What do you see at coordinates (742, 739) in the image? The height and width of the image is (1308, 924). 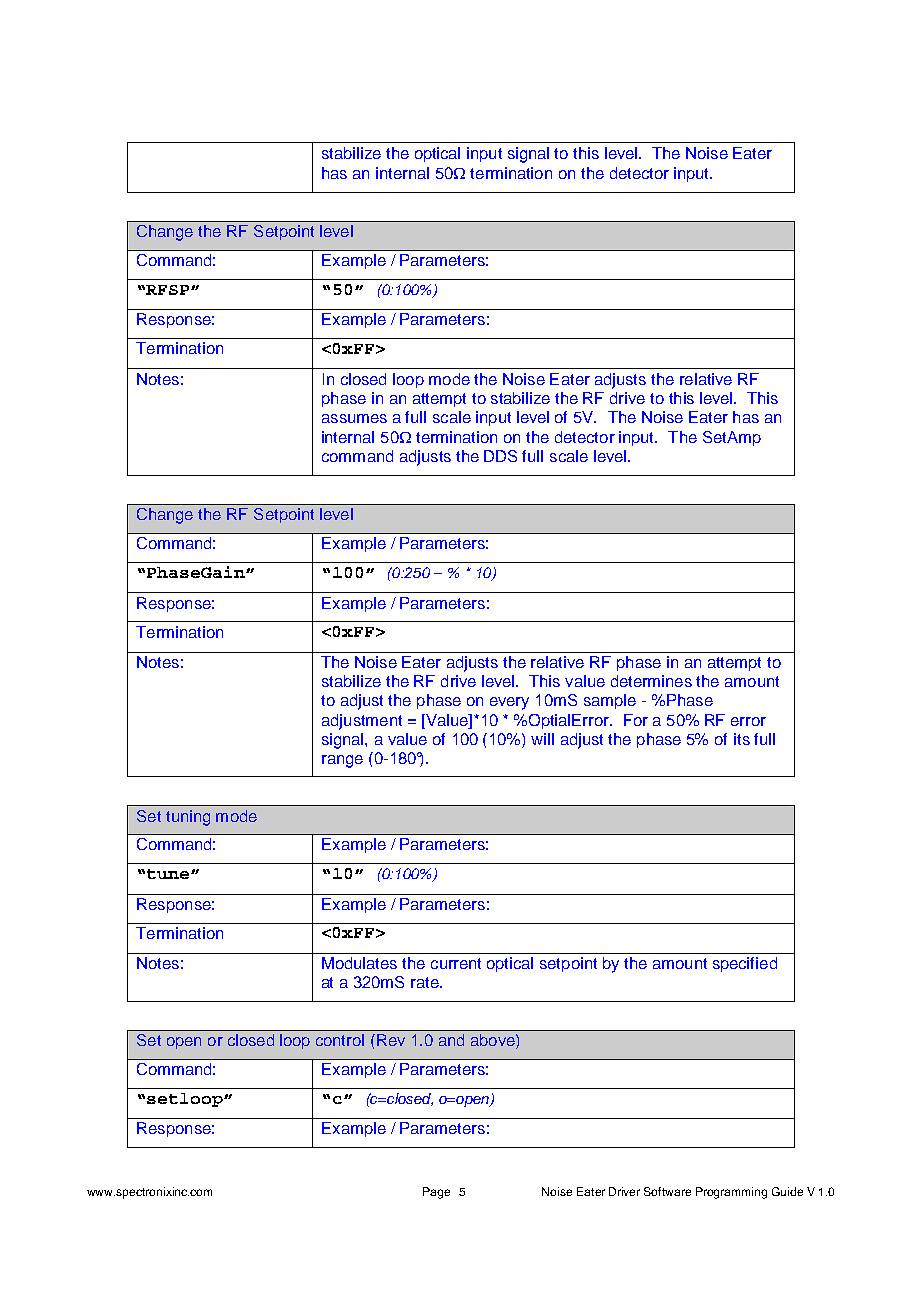 I see `its` at bounding box center [742, 739].
